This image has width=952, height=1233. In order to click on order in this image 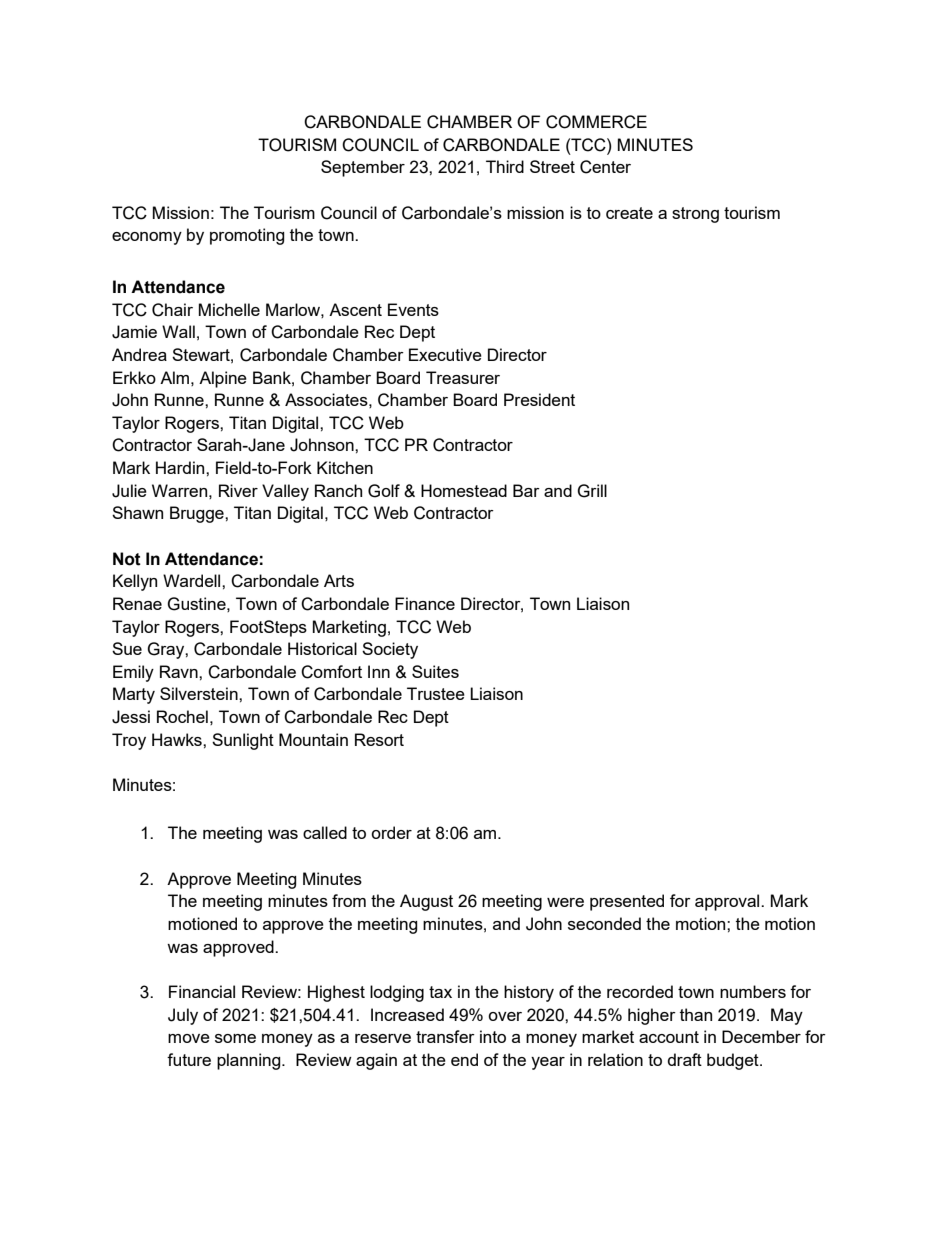, I will do `click(391, 832)`.
